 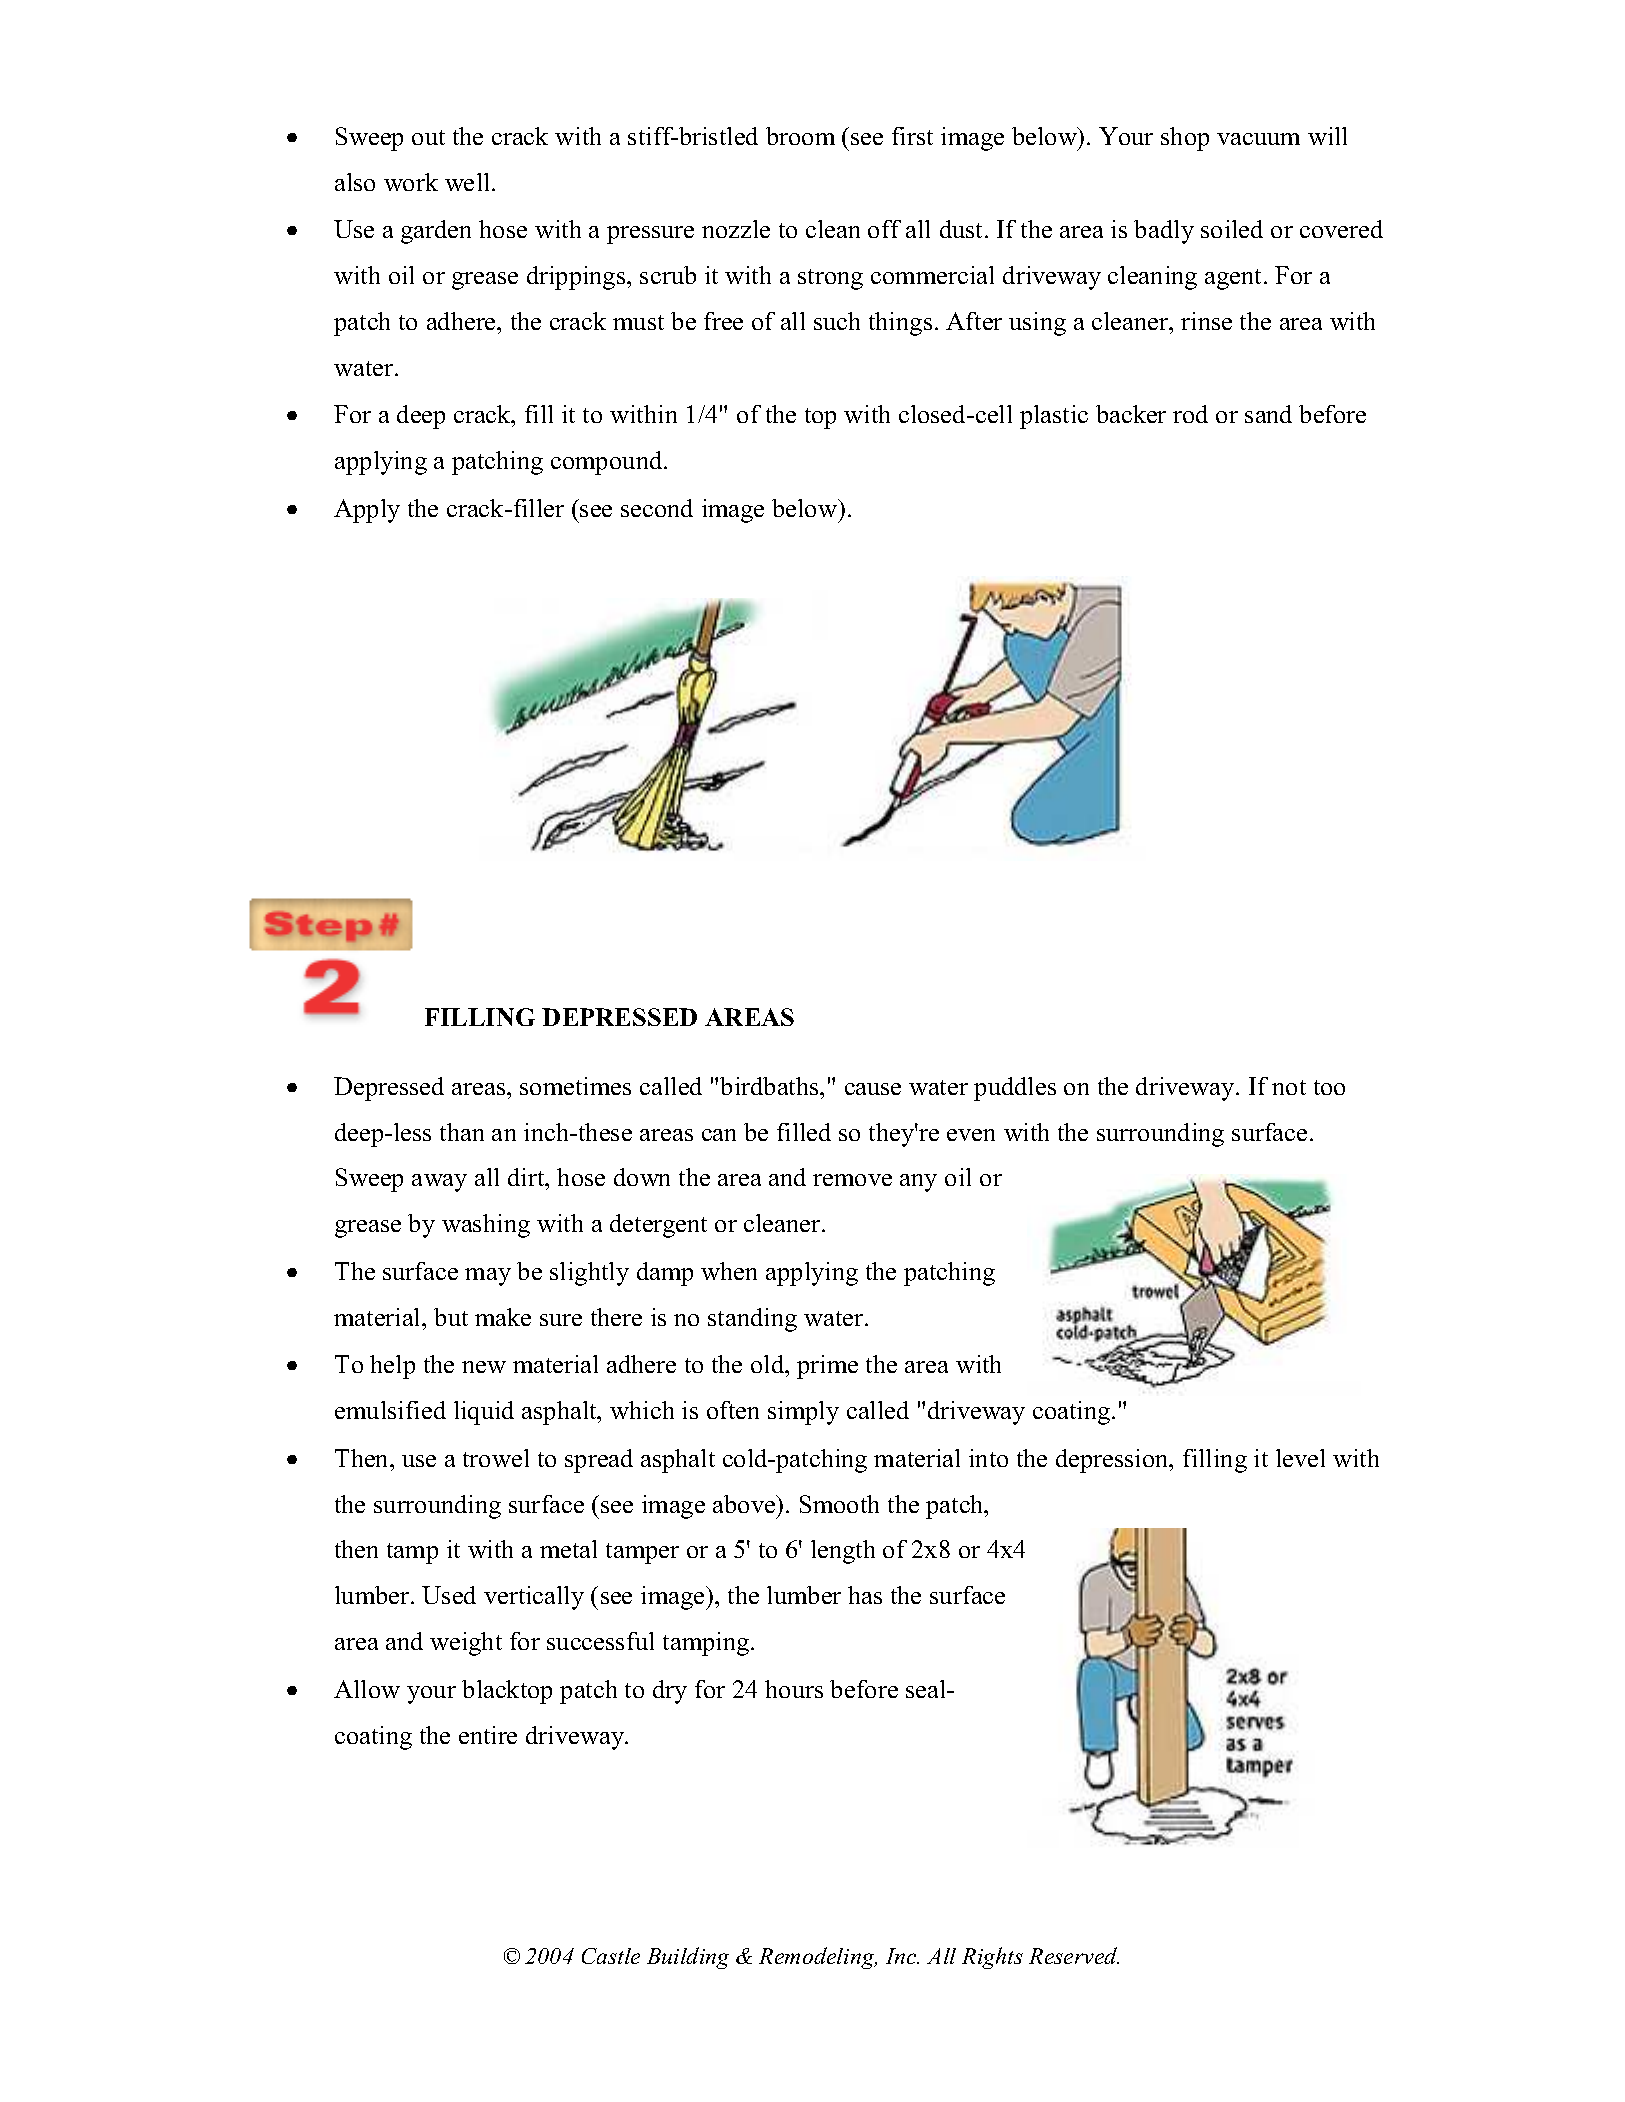 I want to click on Reserved, so click(x=1074, y=1955).
